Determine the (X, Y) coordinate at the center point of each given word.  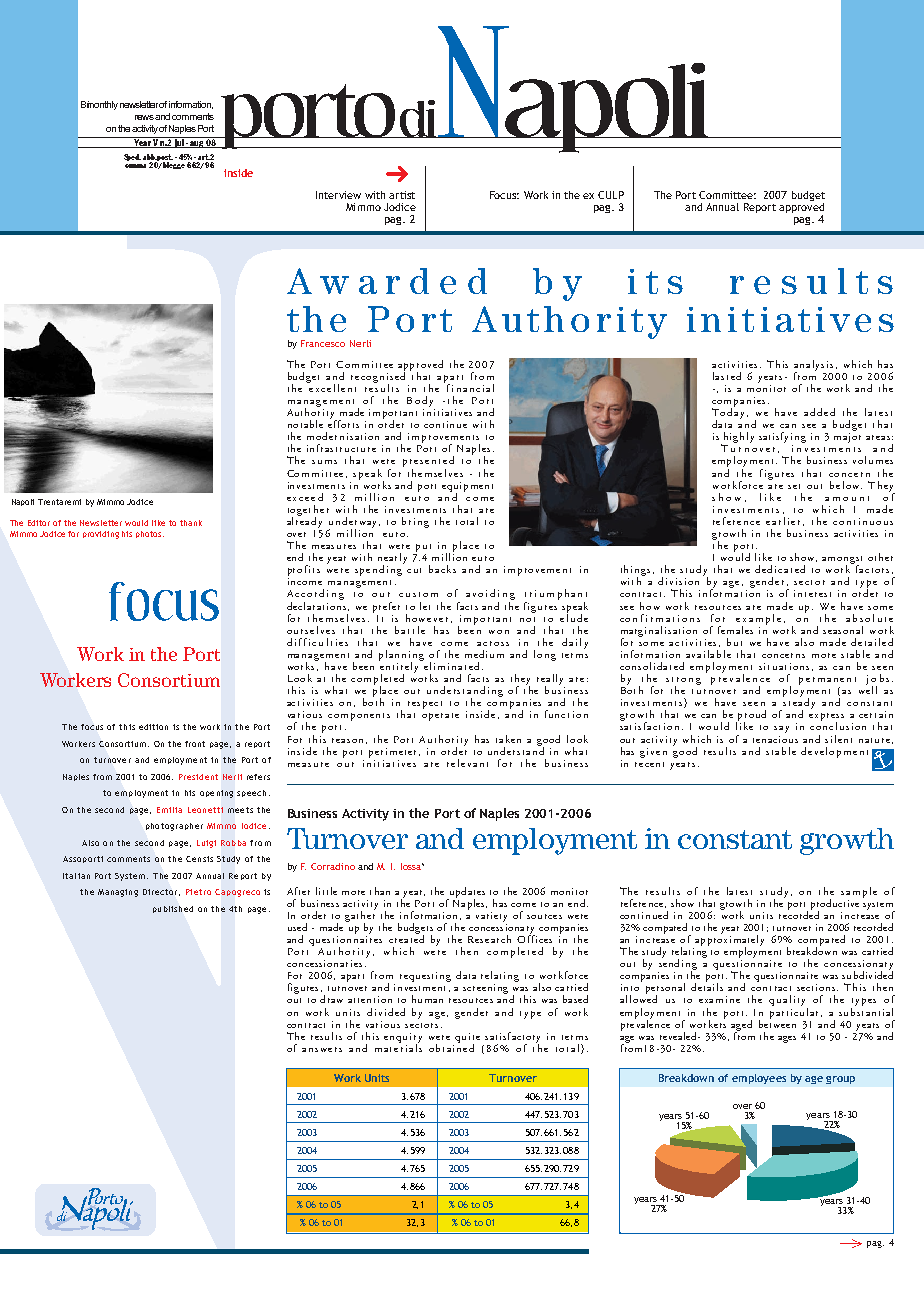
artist (402, 195)
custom (418, 594)
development (834, 752)
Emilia (169, 810)
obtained (451, 1047)
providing (101, 535)
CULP (611, 195)
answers (322, 1049)
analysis (815, 366)
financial (470, 388)
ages (787, 1039)
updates (466, 893)
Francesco (323, 343)
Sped (132, 157)
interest (812, 593)
